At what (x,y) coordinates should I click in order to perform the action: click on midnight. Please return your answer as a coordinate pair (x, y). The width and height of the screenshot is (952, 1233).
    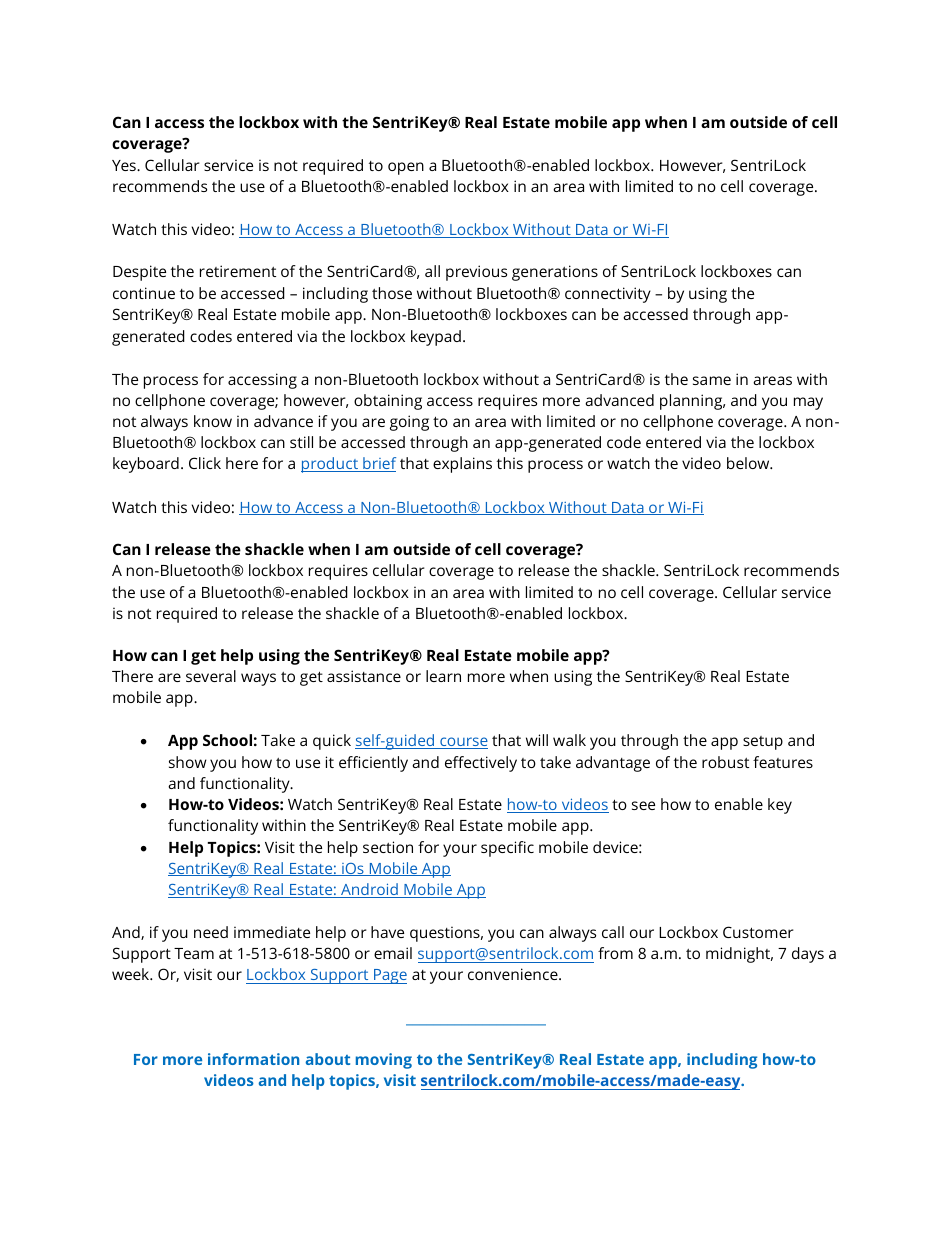
    Looking at the image, I should click on (739, 955).
